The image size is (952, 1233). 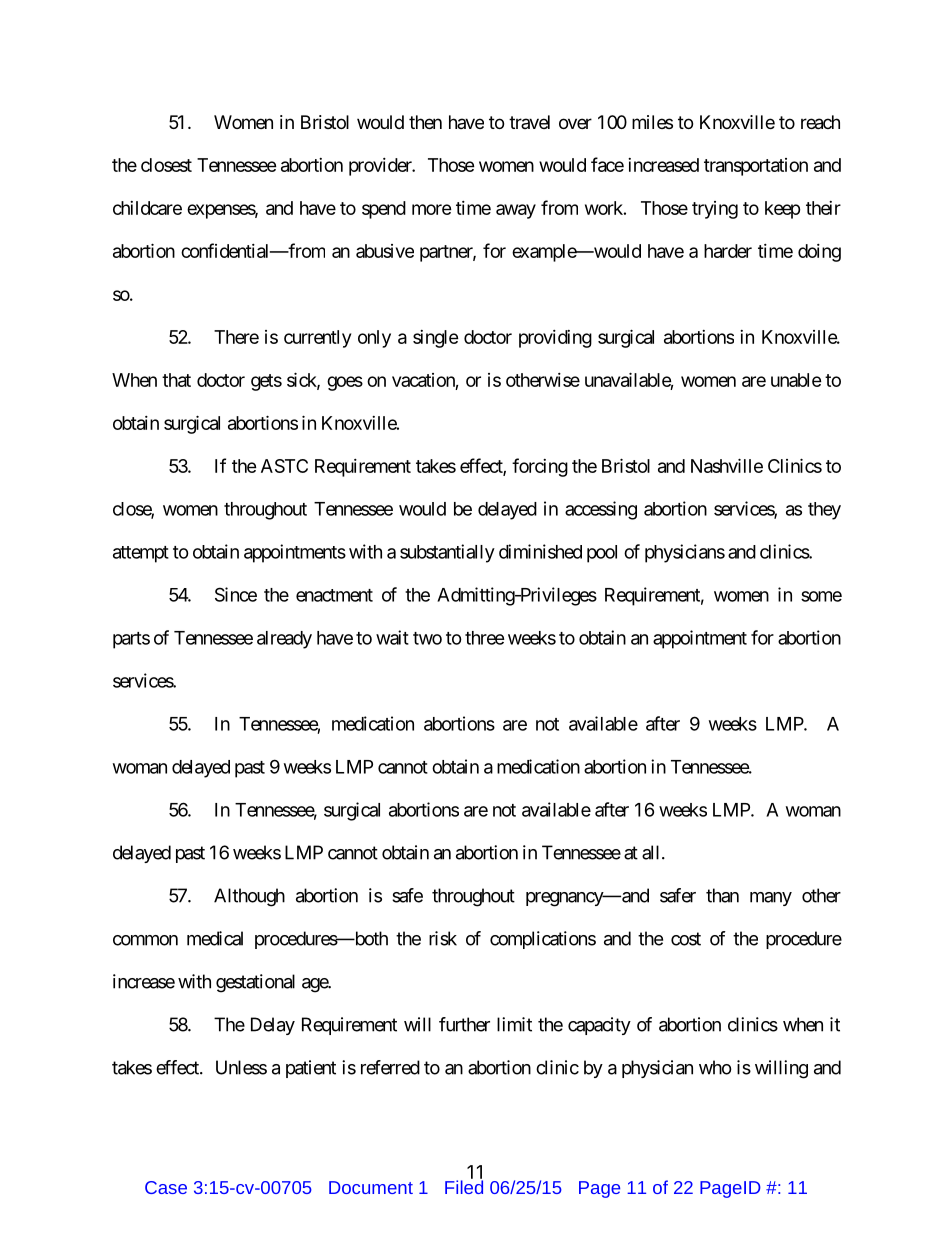 What do you see at coordinates (756, 167) in the page?
I see `transportation` at bounding box center [756, 167].
